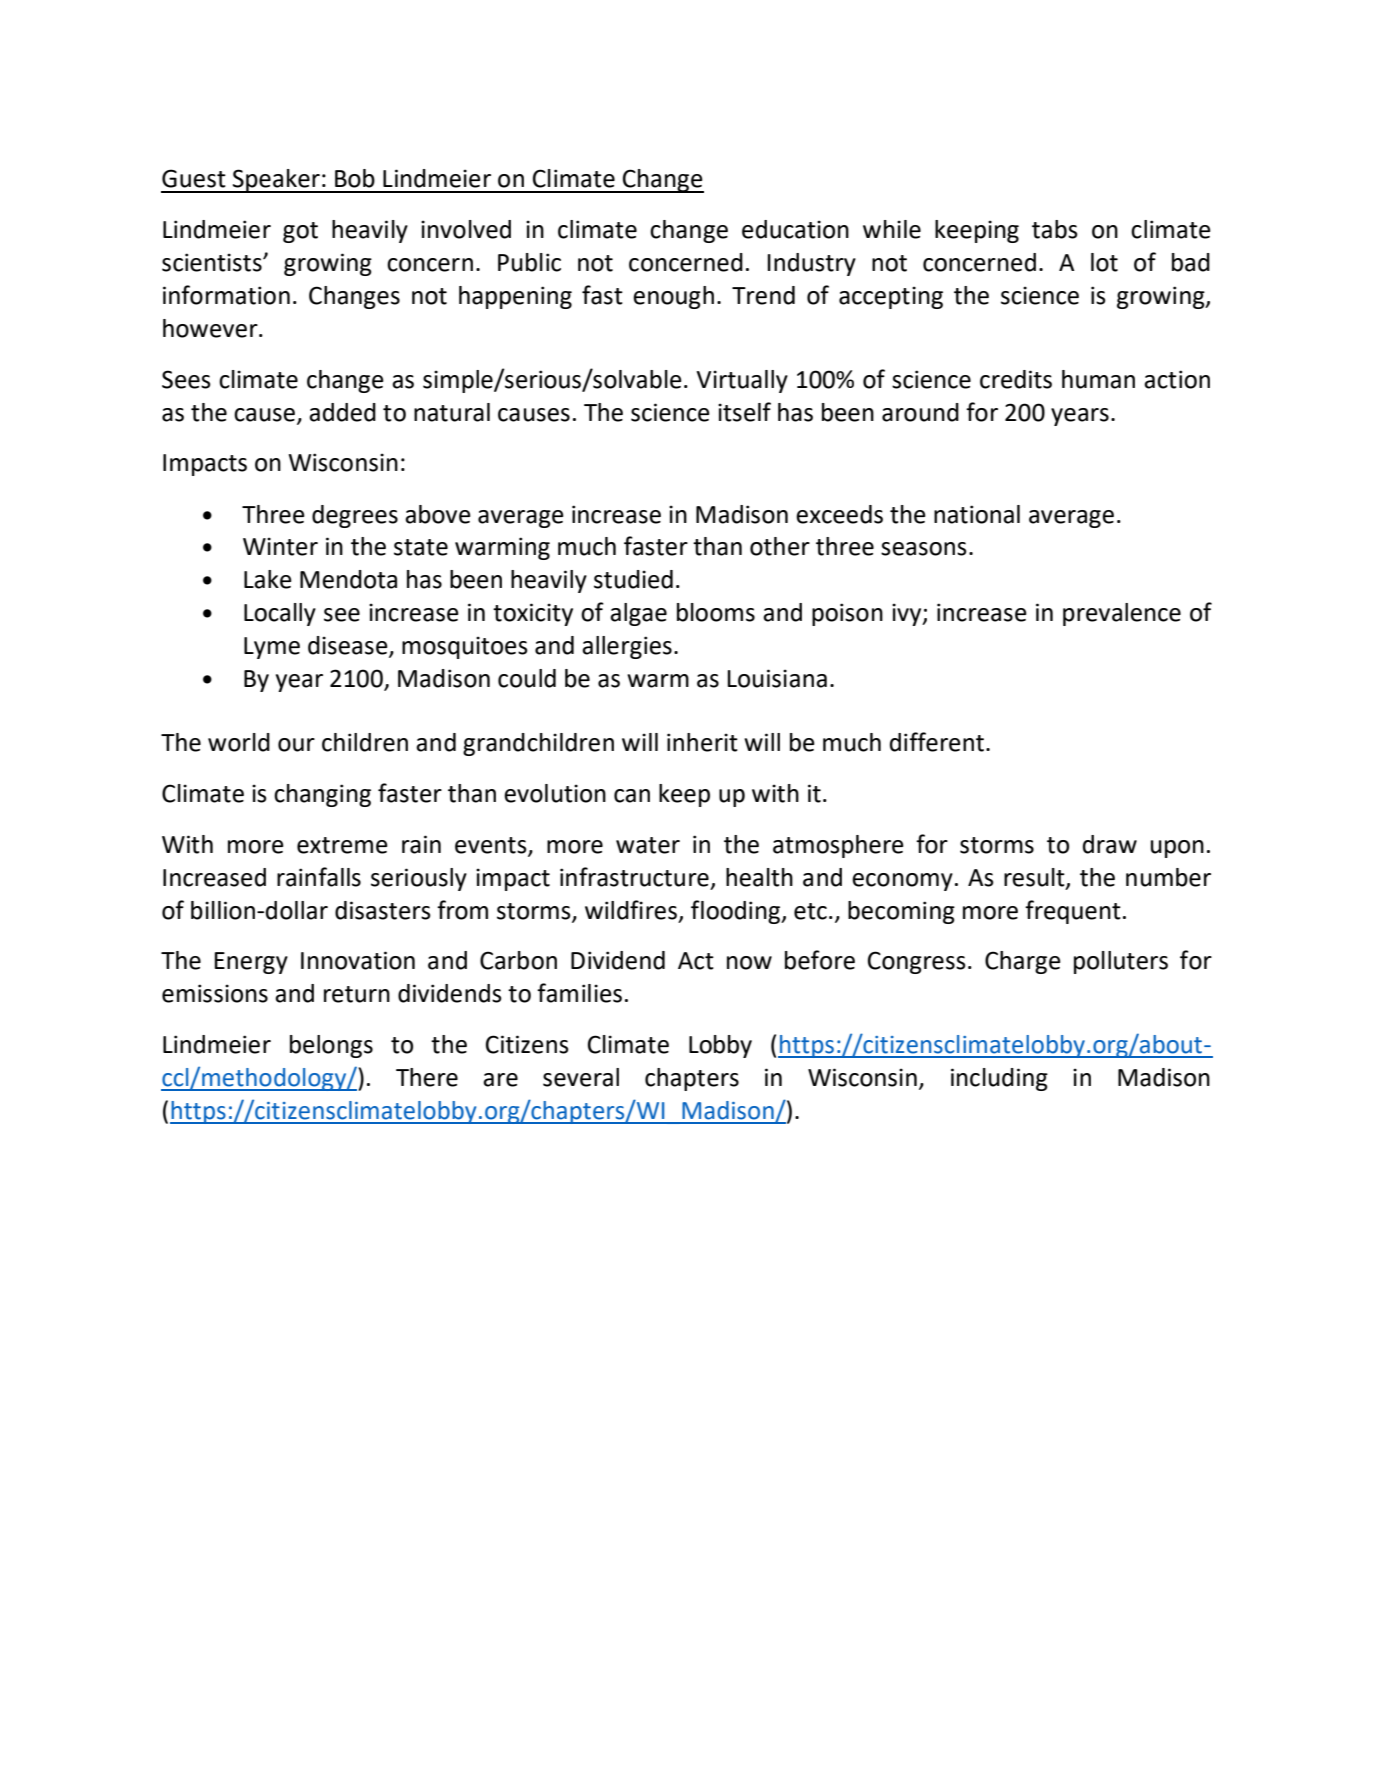 This document has width=1374, height=1778. Describe the element at coordinates (342, 845) in the document. I see `extreme` at that location.
